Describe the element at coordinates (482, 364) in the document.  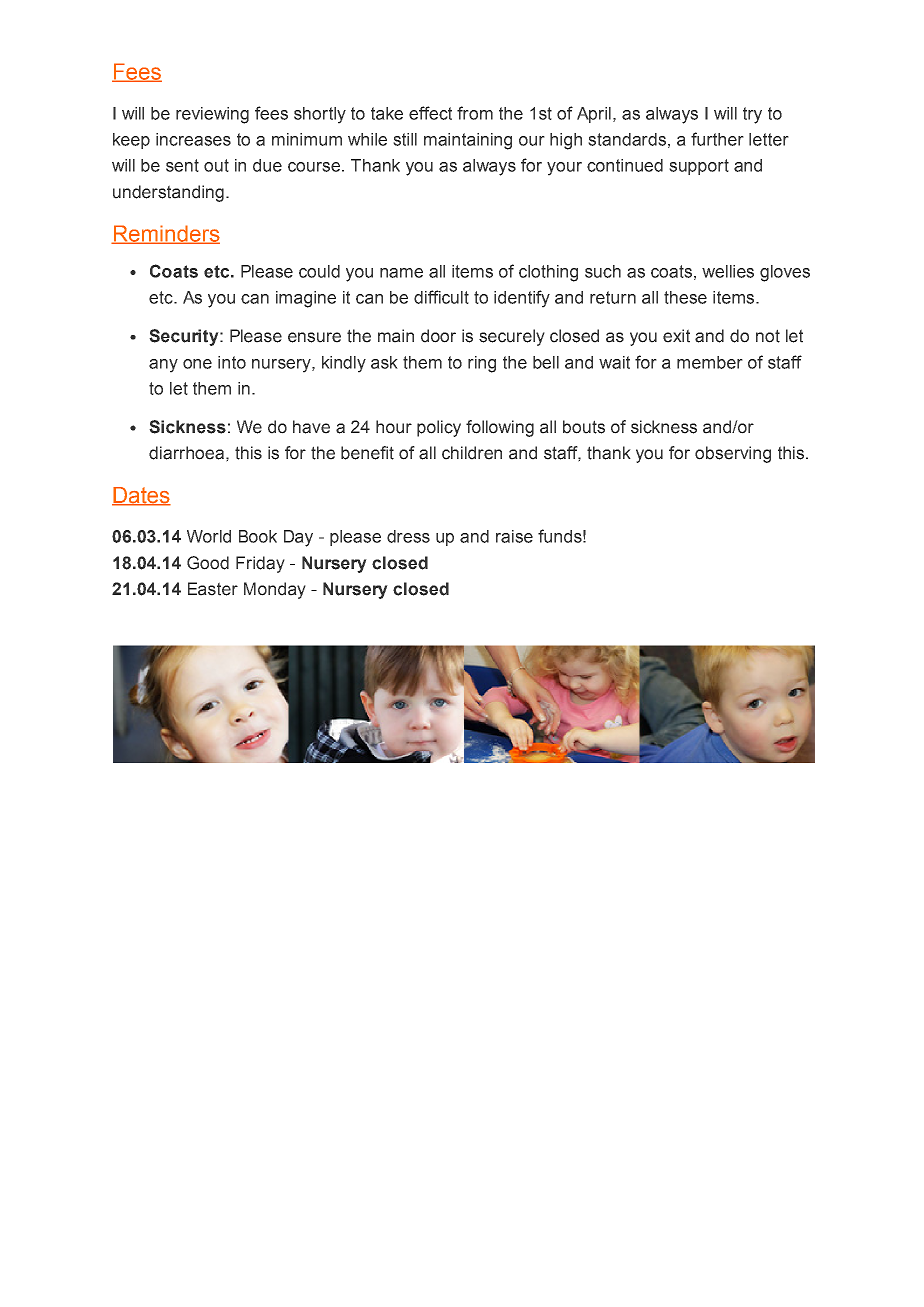
I see `ring` at that location.
